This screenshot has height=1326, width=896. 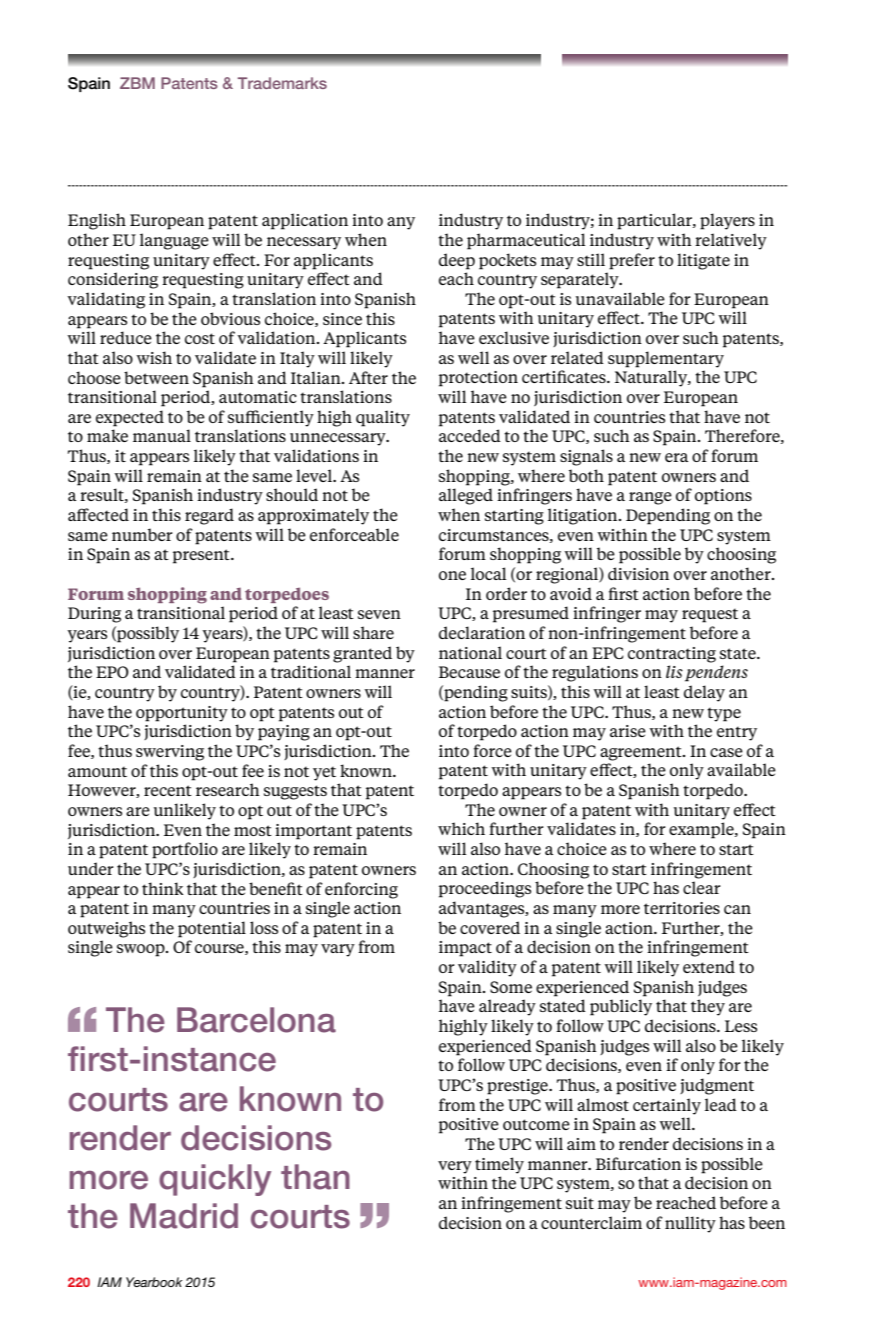 I want to click on particular, so click(x=655, y=221).
